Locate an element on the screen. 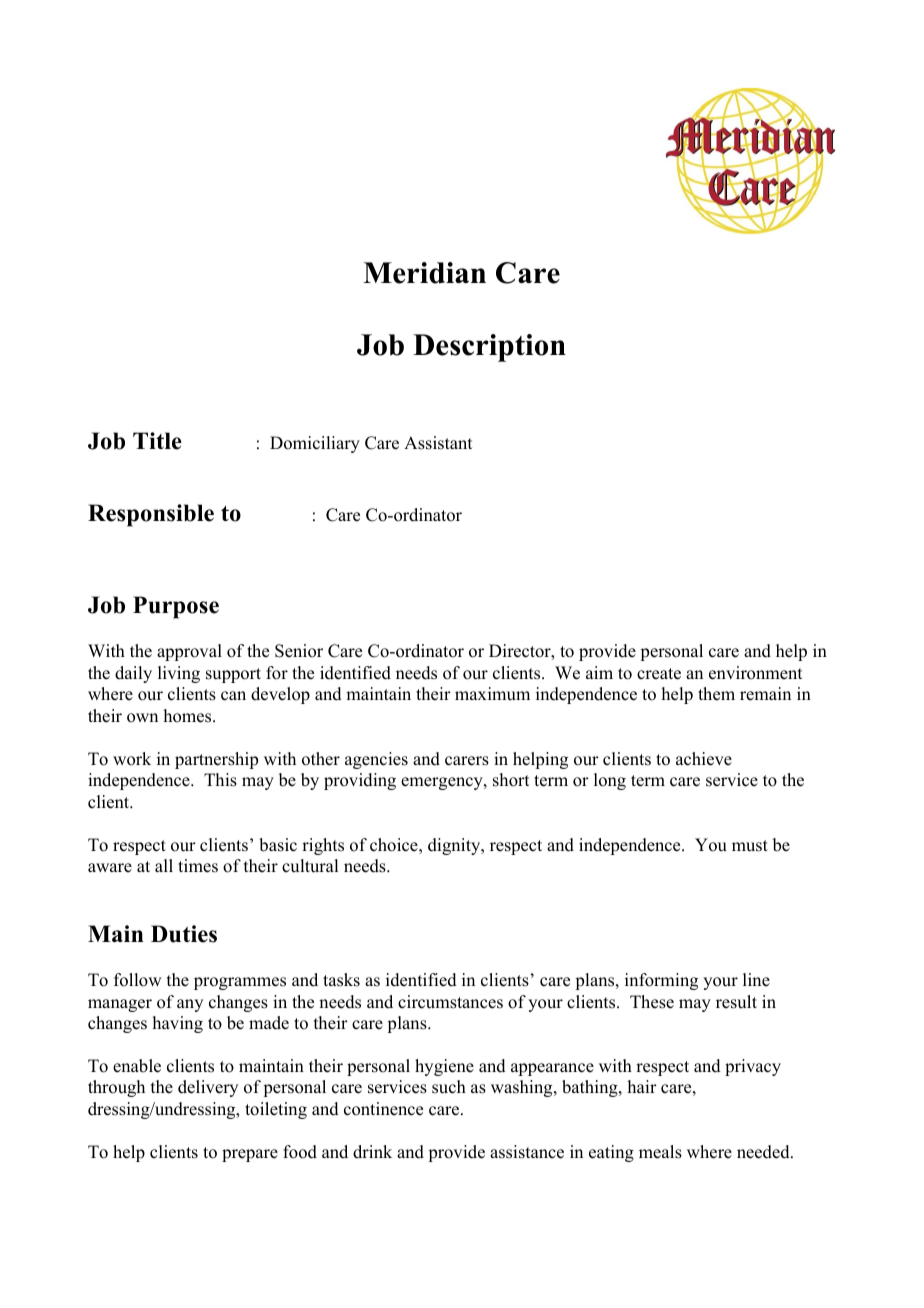  maximum is located at coordinates (492, 694).
